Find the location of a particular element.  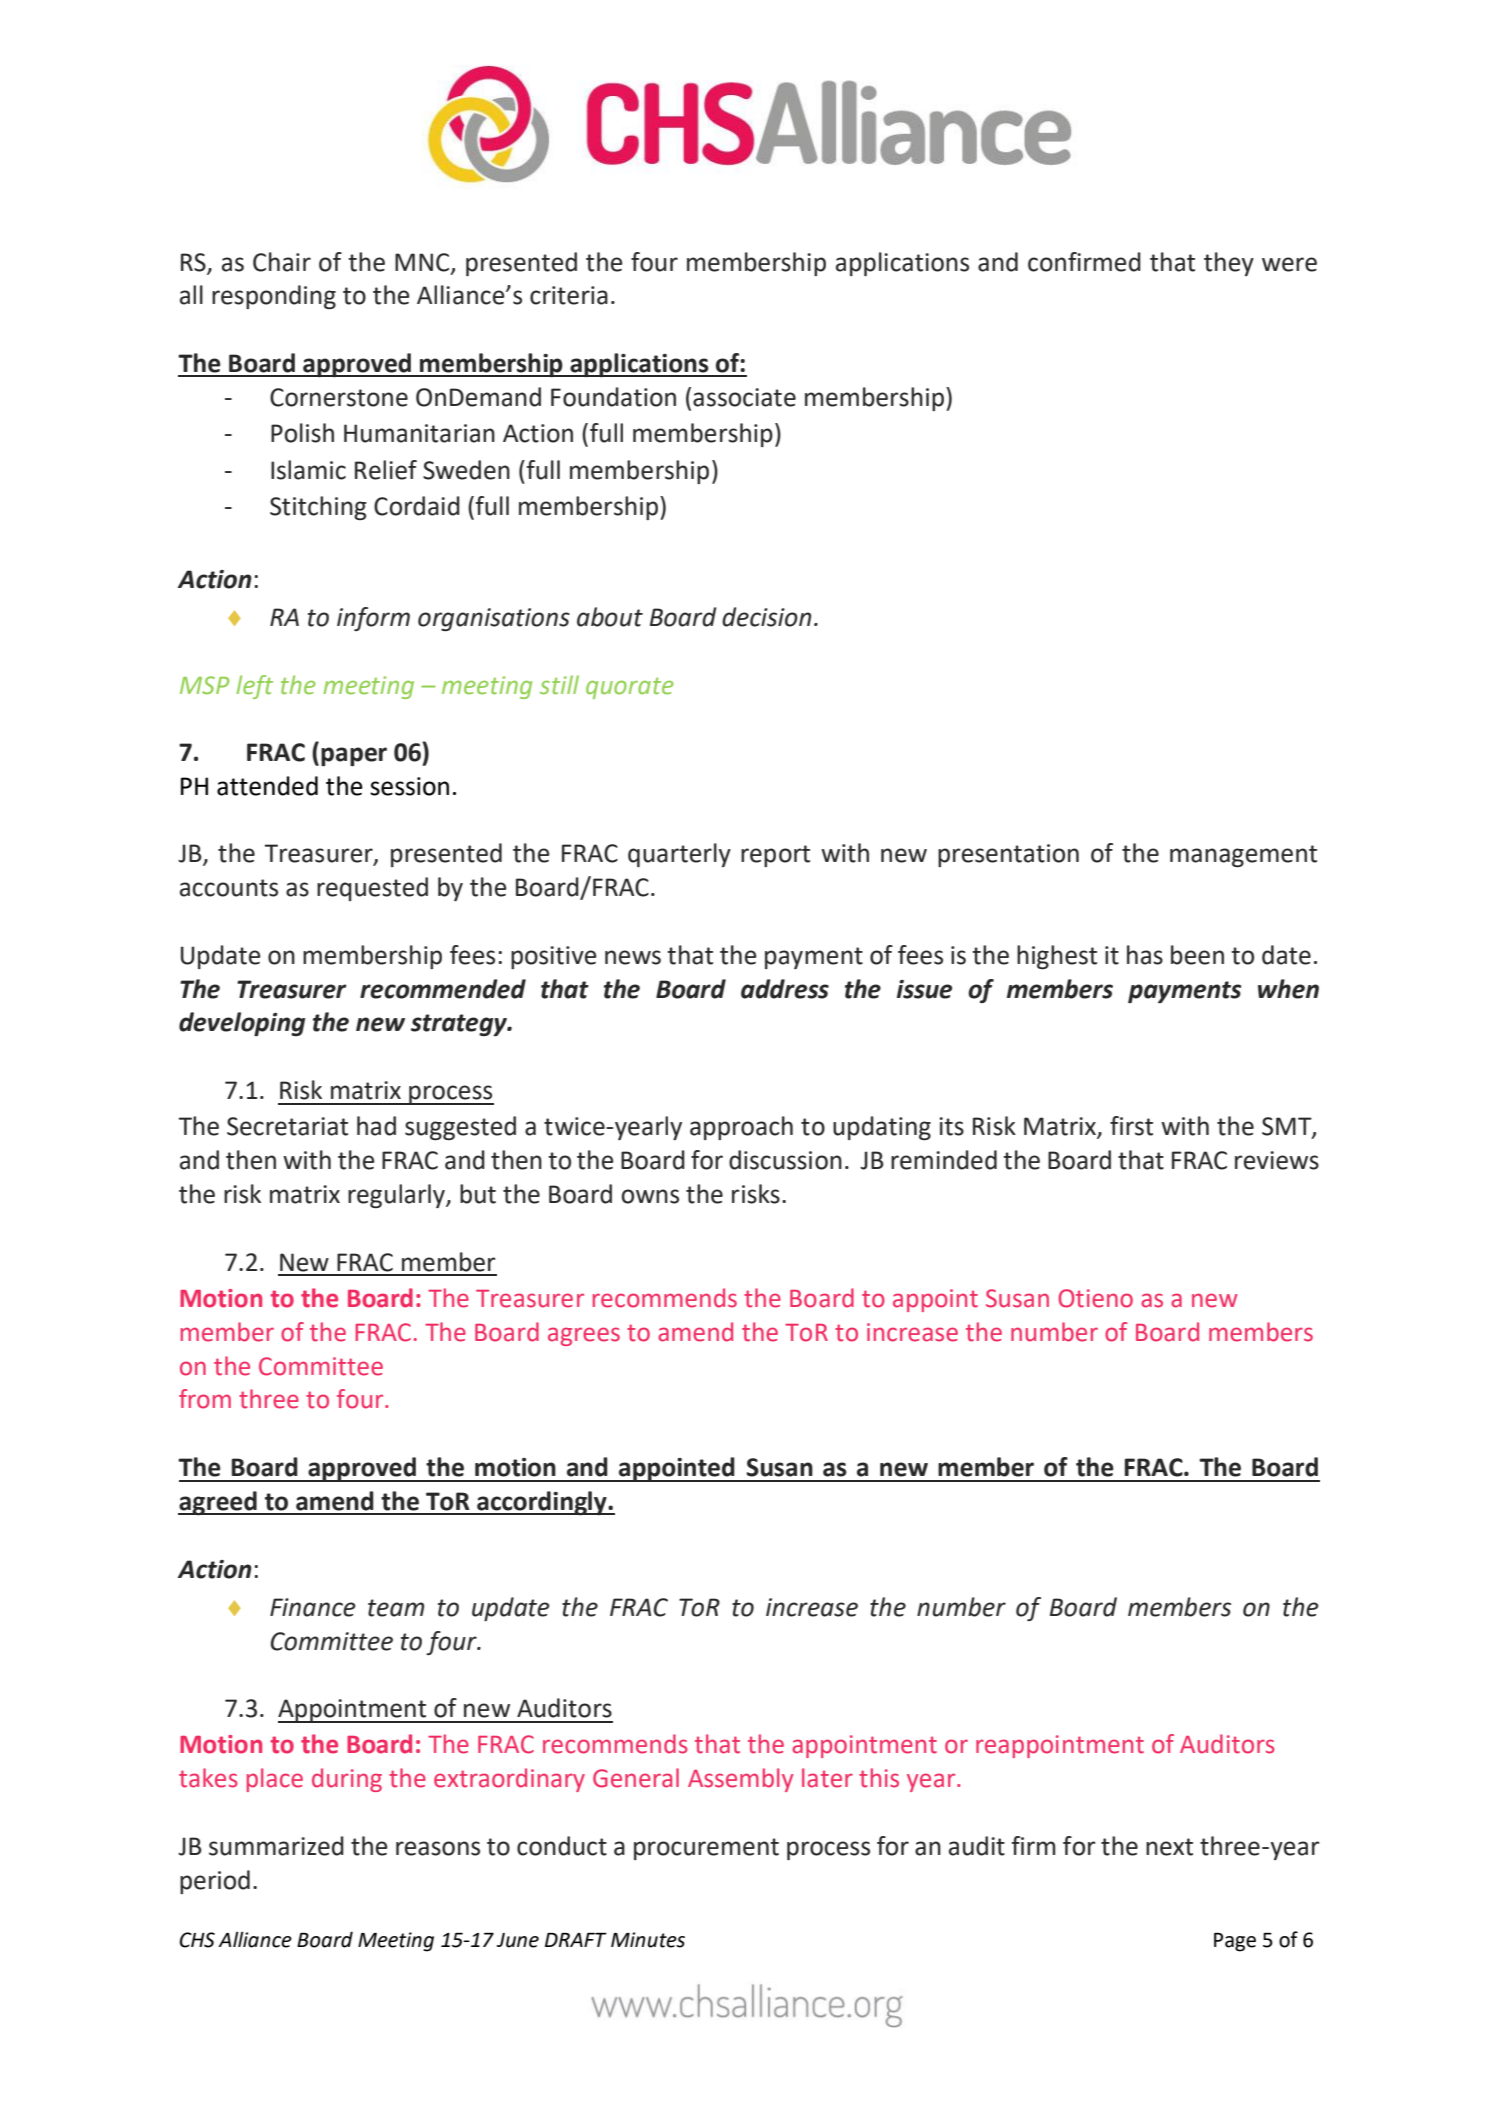

summarized is located at coordinates (276, 1846).
